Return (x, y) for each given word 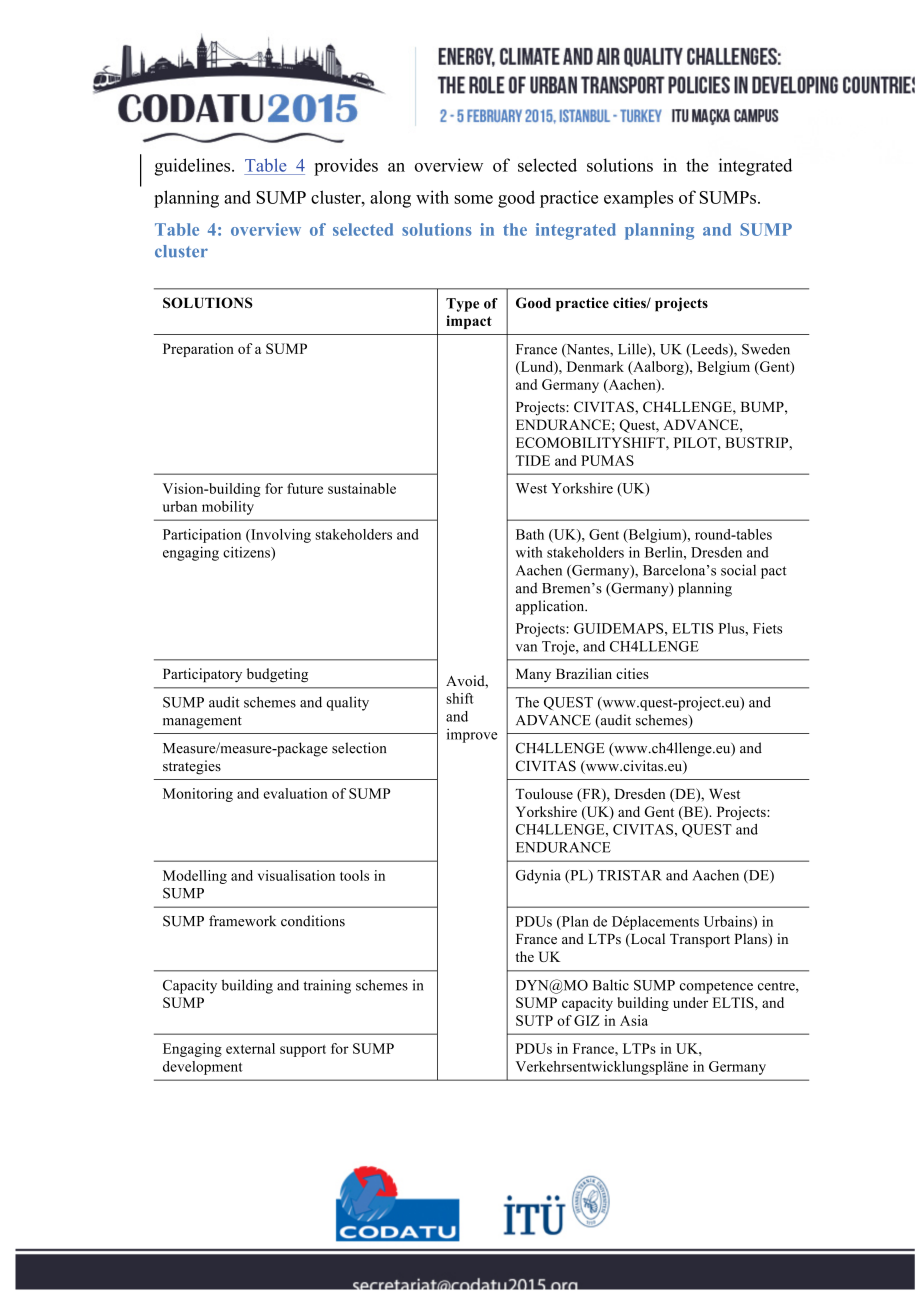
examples (638, 199)
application (551, 607)
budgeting (277, 675)
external (250, 1048)
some (473, 199)
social (738, 570)
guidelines (194, 167)
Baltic (611, 985)
